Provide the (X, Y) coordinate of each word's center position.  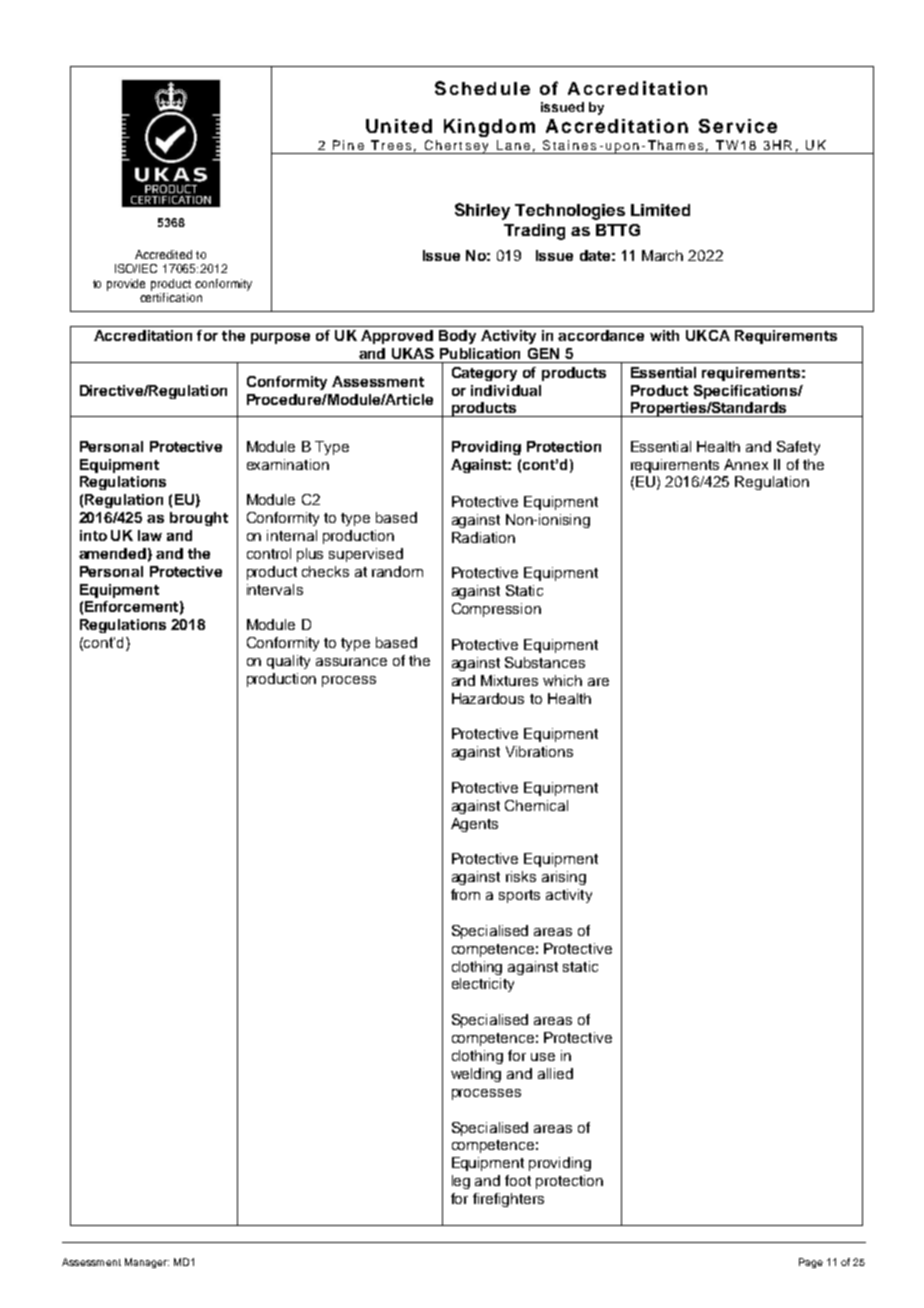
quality (288, 662)
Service (738, 126)
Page (811, 1263)
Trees (391, 145)
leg (461, 1182)
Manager (147, 1263)
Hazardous (488, 698)
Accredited (163, 254)
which (562, 680)
